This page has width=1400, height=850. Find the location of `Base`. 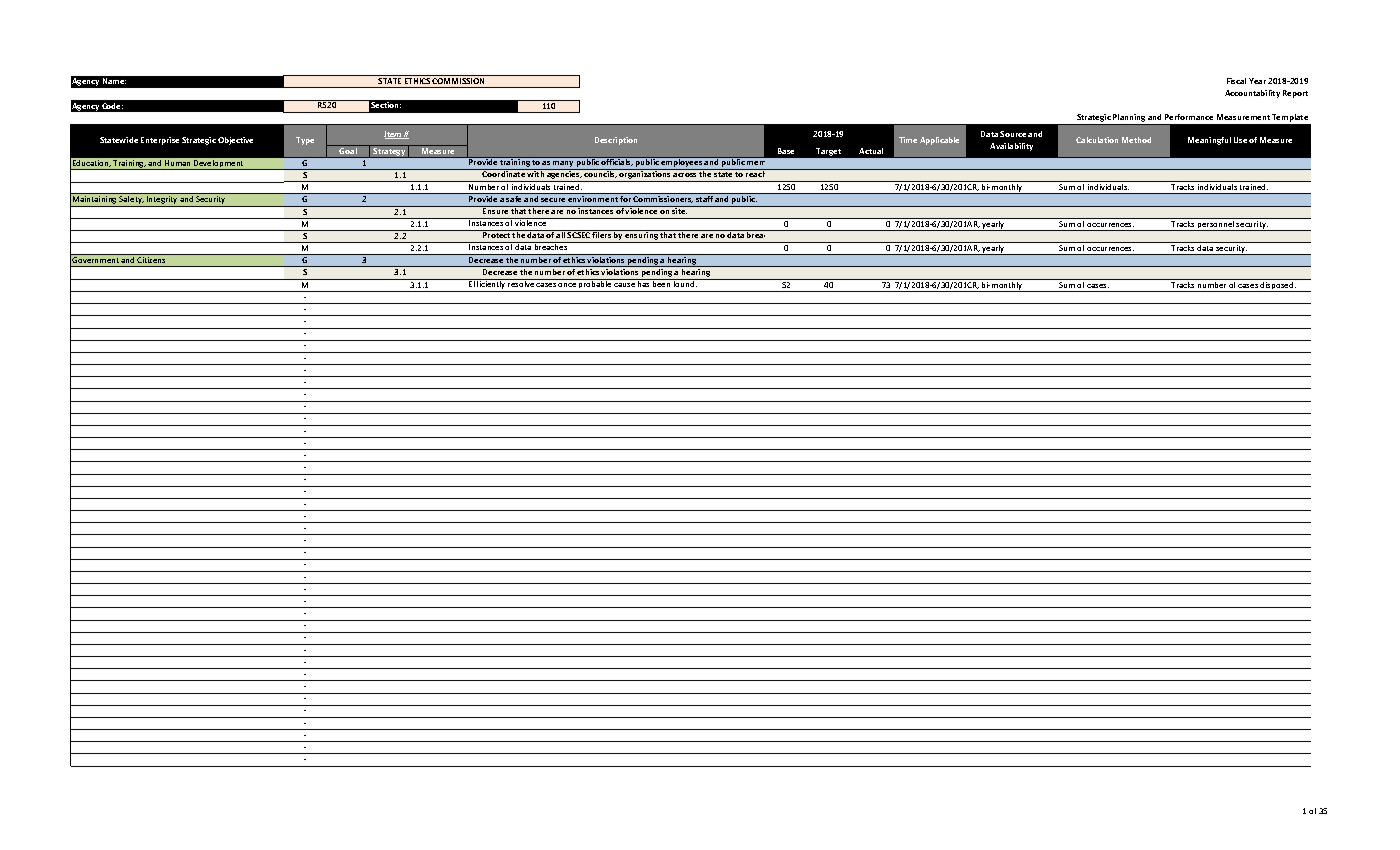

Base is located at coordinates (786, 151).
